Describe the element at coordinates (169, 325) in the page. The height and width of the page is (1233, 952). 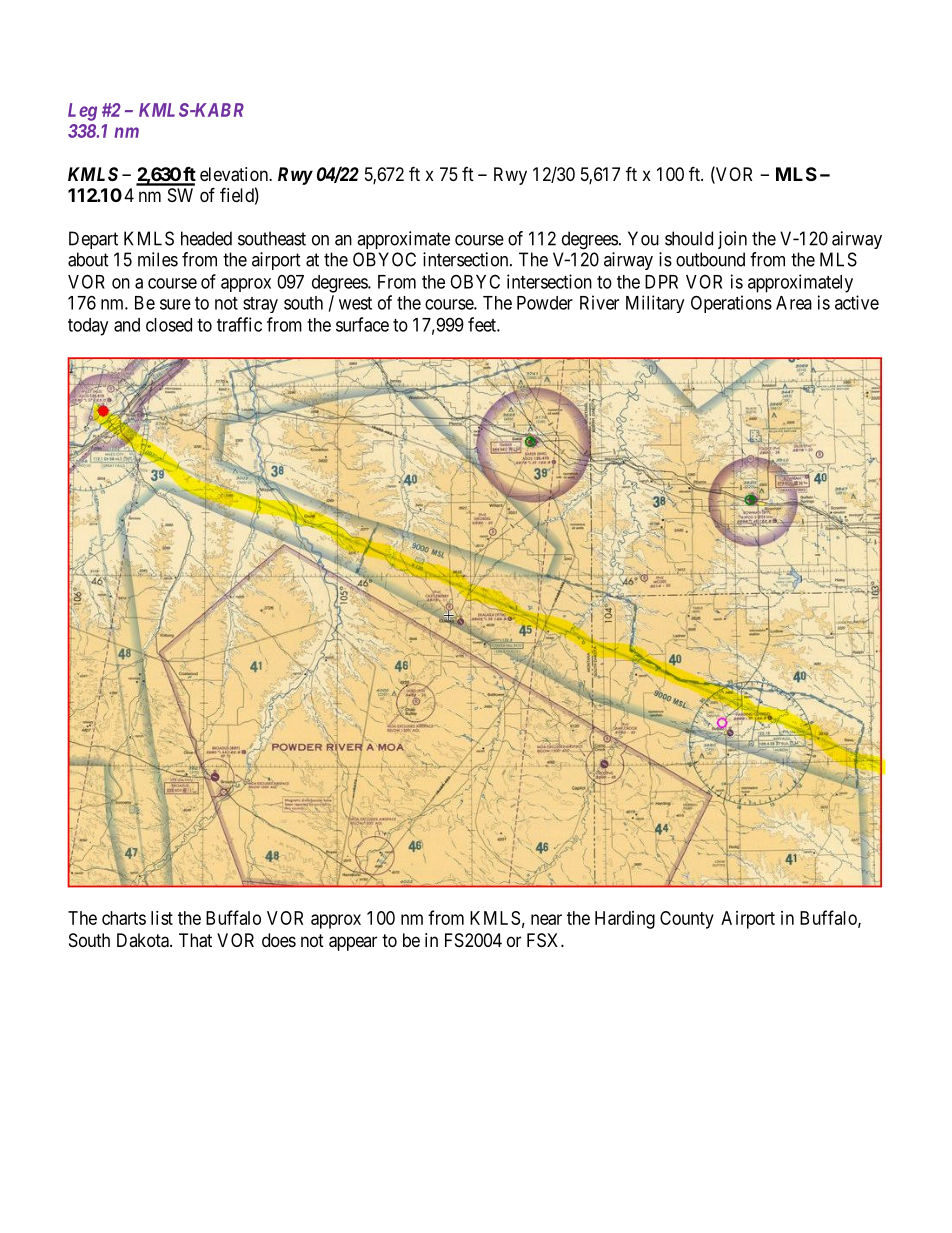
I see `closed` at that location.
